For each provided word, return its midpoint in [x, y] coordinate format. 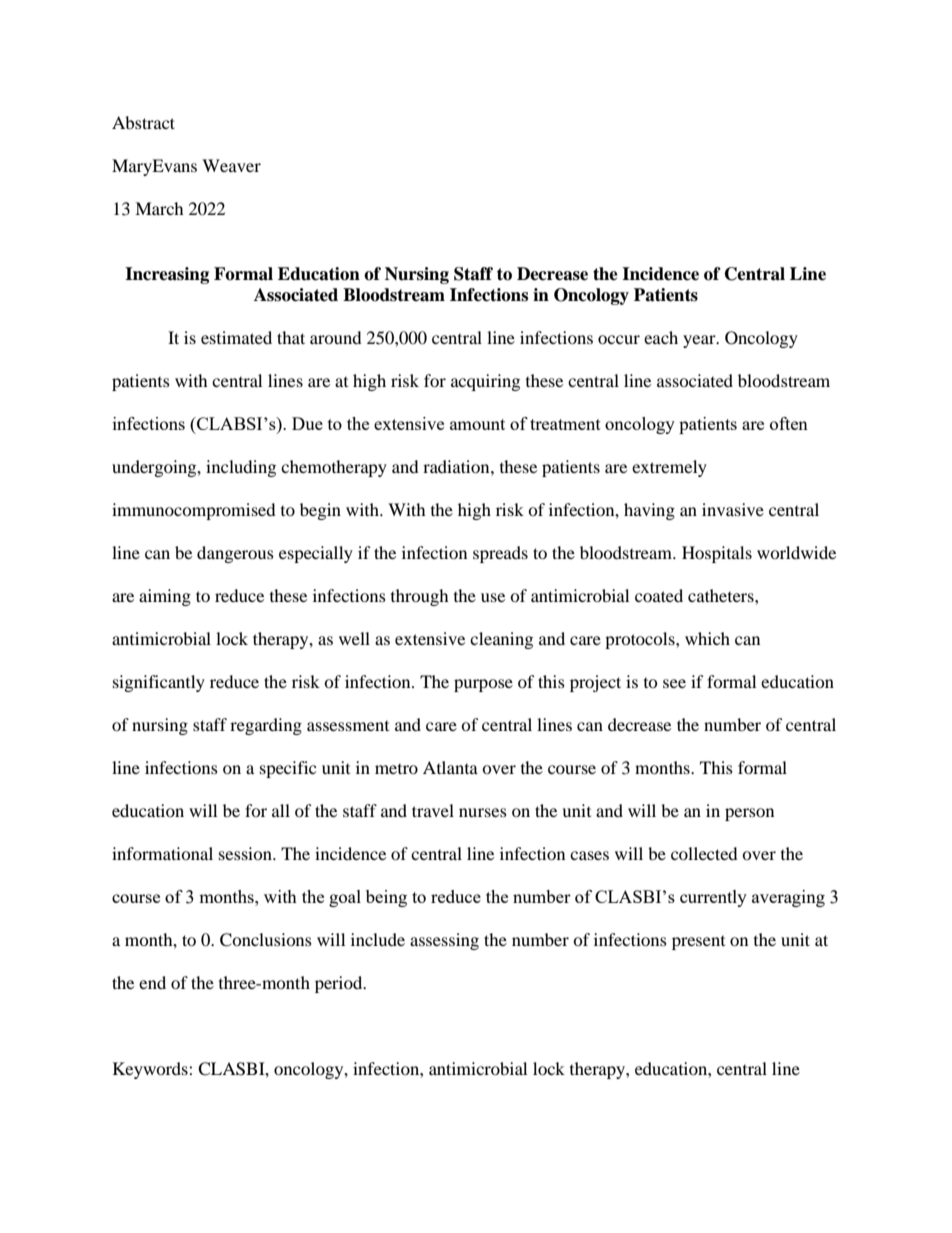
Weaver [231, 165]
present [698, 943]
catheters [722, 595]
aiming [165, 597]
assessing [444, 941]
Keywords [151, 1070]
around [336, 337]
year [700, 341]
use [493, 597]
